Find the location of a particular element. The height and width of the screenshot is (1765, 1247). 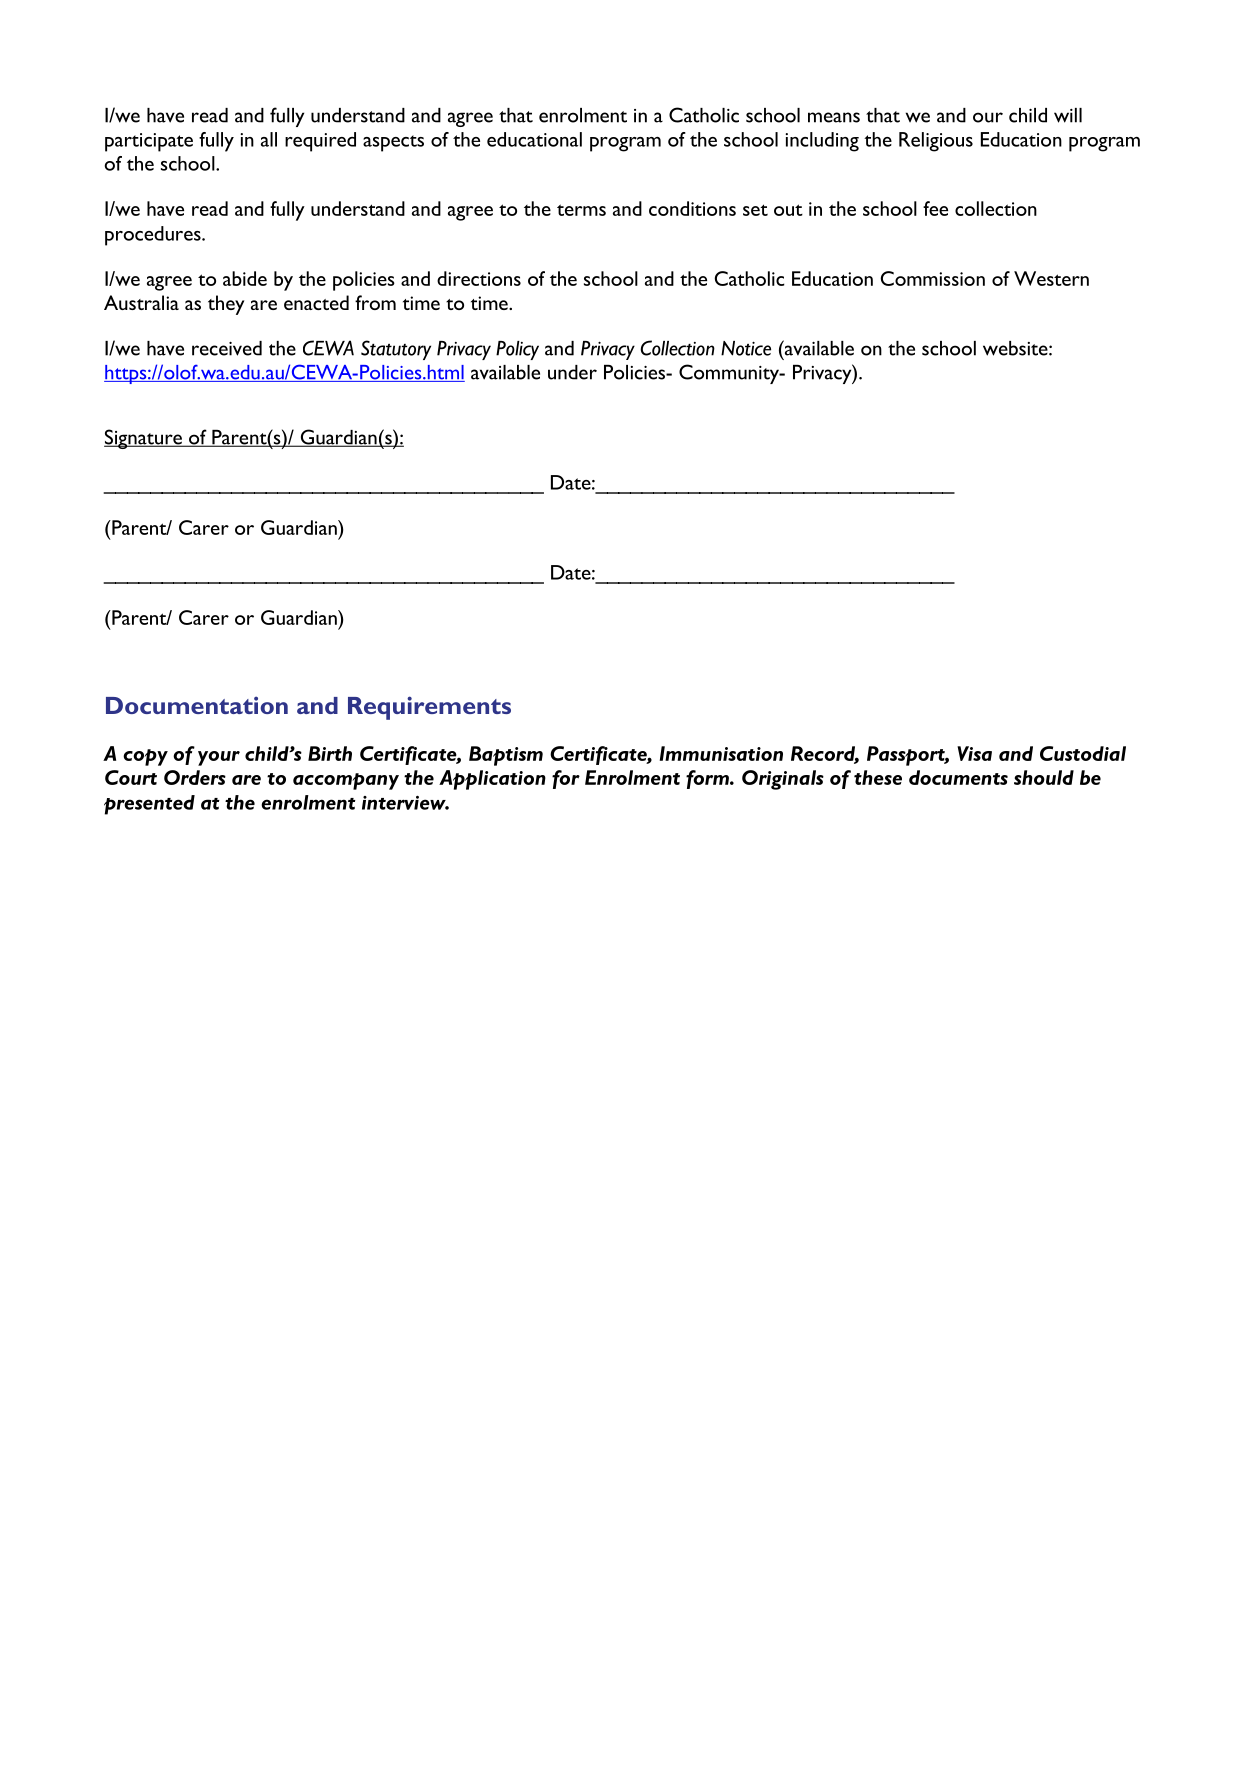

Religious is located at coordinates (936, 142).
